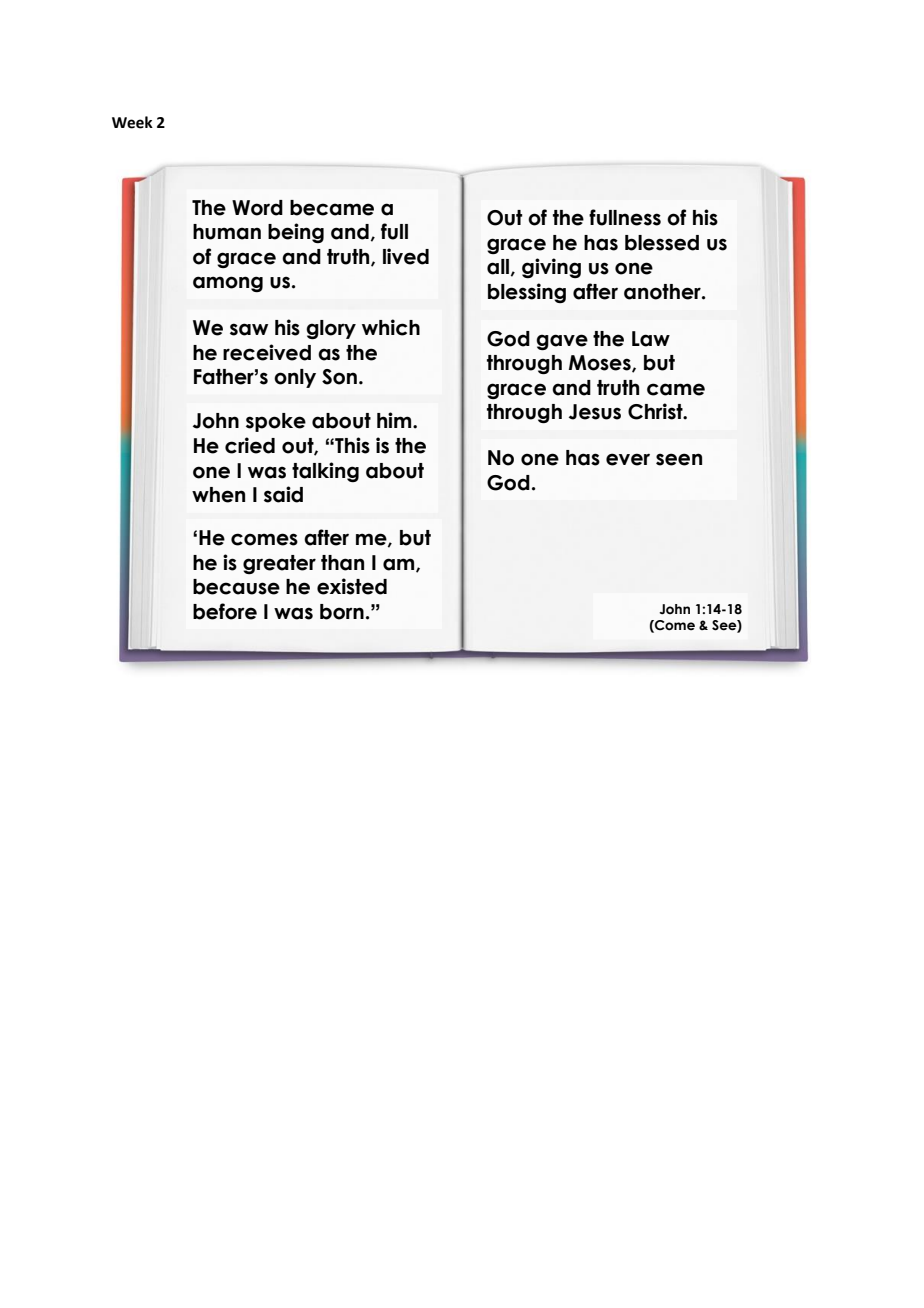  I want to click on among, so click(228, 284).
